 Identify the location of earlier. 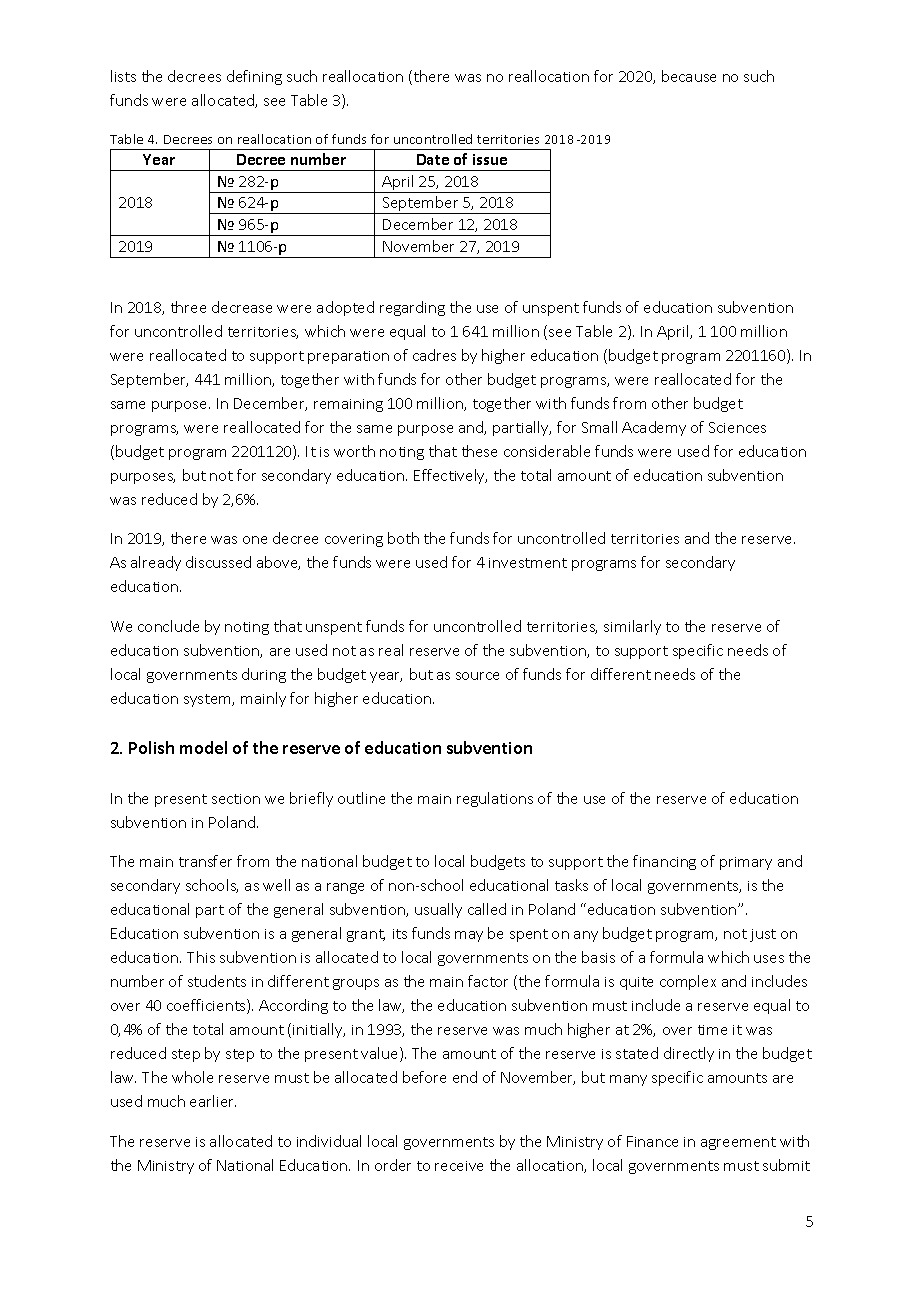
(213, 1101).
